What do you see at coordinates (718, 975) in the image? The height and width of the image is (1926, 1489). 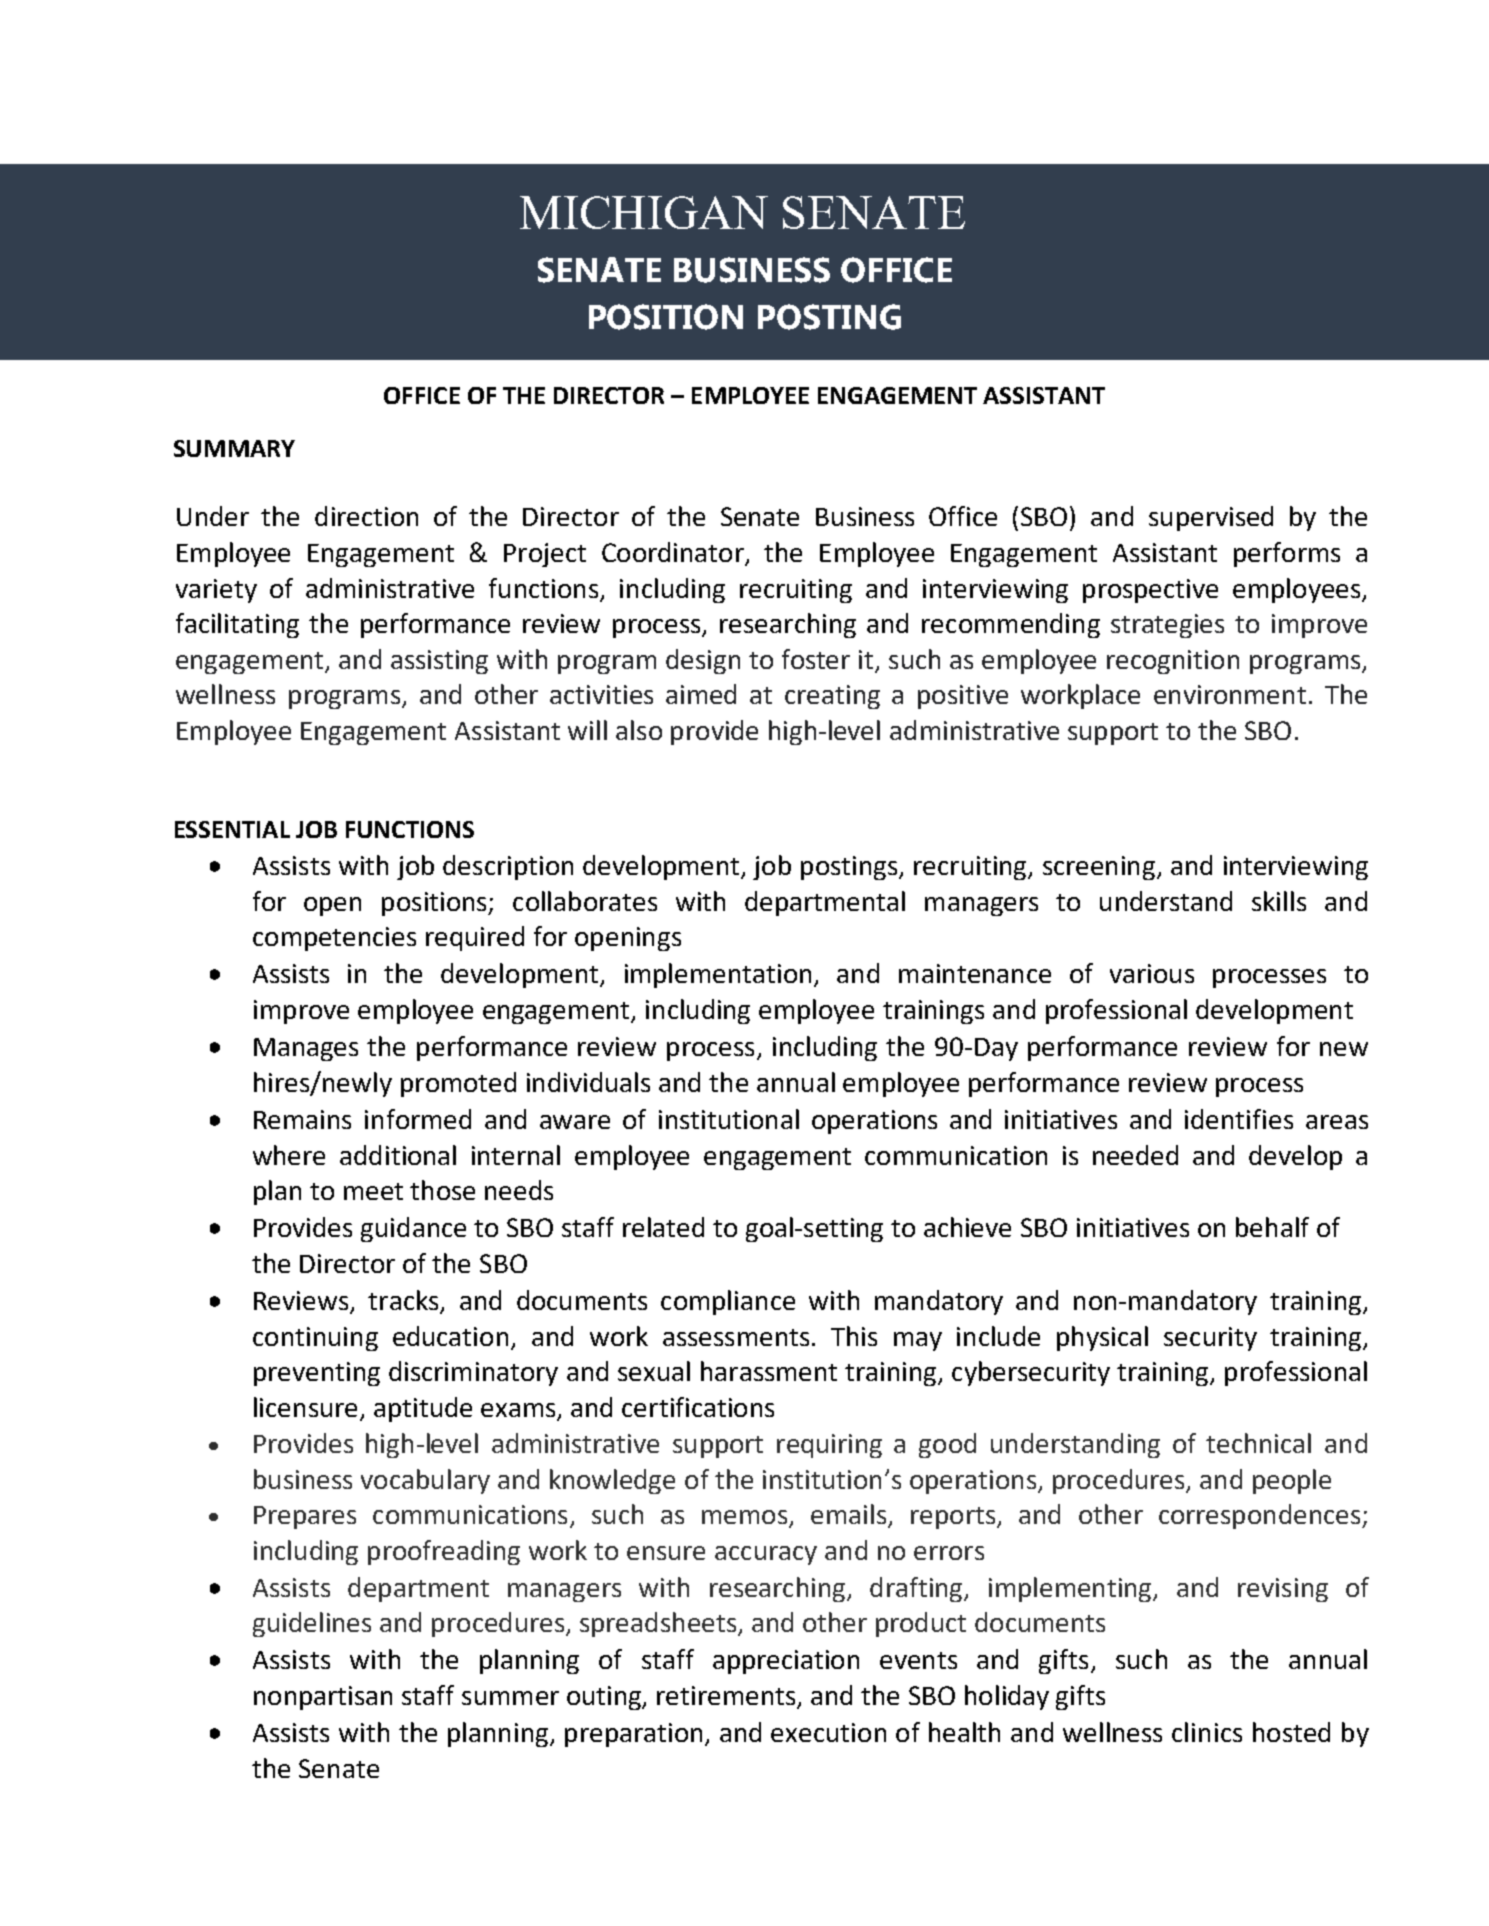 I see `implementation` at bounding box center [718, 975].
